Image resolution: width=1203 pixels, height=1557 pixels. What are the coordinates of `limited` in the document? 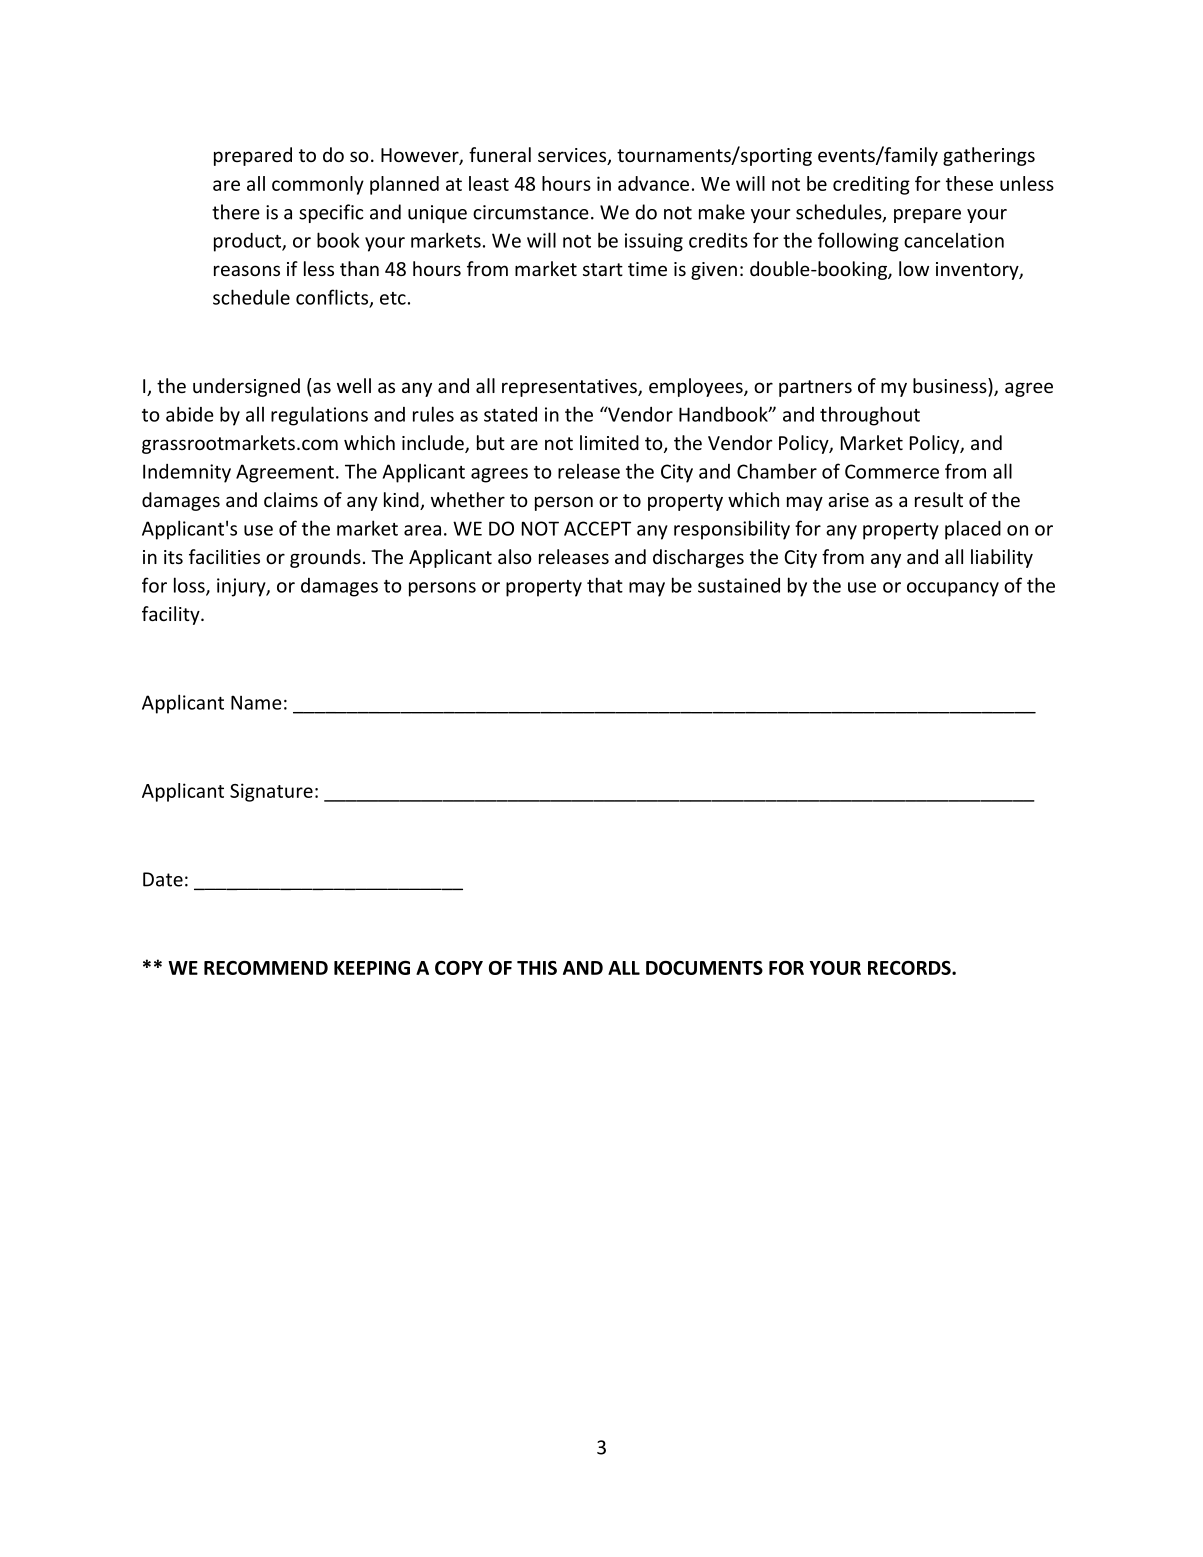 It's located at (609, 442).
